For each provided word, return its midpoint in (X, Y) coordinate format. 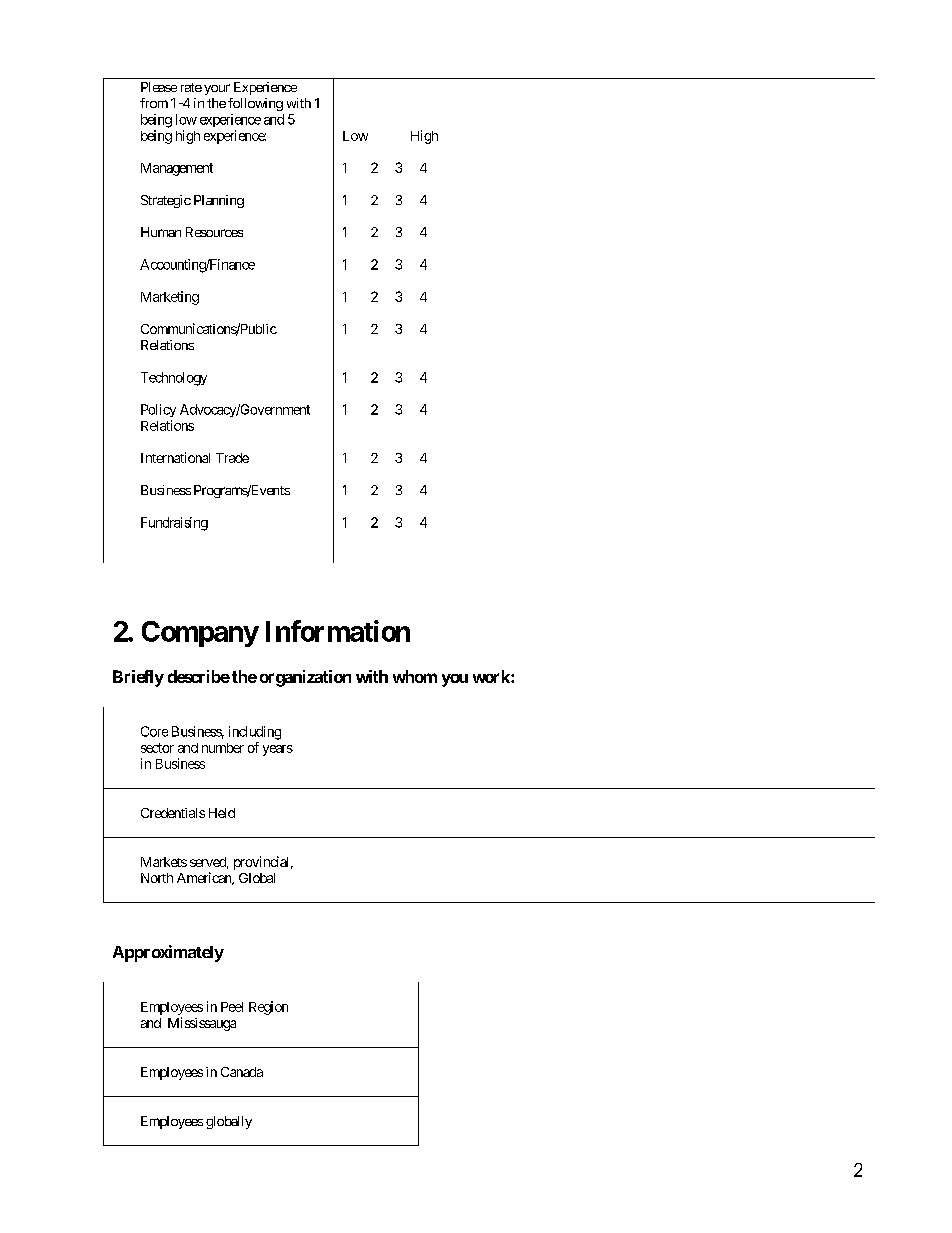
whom (415, 676)
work (492, 676)
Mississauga (202, 1024)
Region (268, 1008)
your (217, 89)
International (175, 457)
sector (157, 748)
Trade (232, 458)
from (154, 103)
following (255, 104)
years (278, 750)
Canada (242, 1072)
